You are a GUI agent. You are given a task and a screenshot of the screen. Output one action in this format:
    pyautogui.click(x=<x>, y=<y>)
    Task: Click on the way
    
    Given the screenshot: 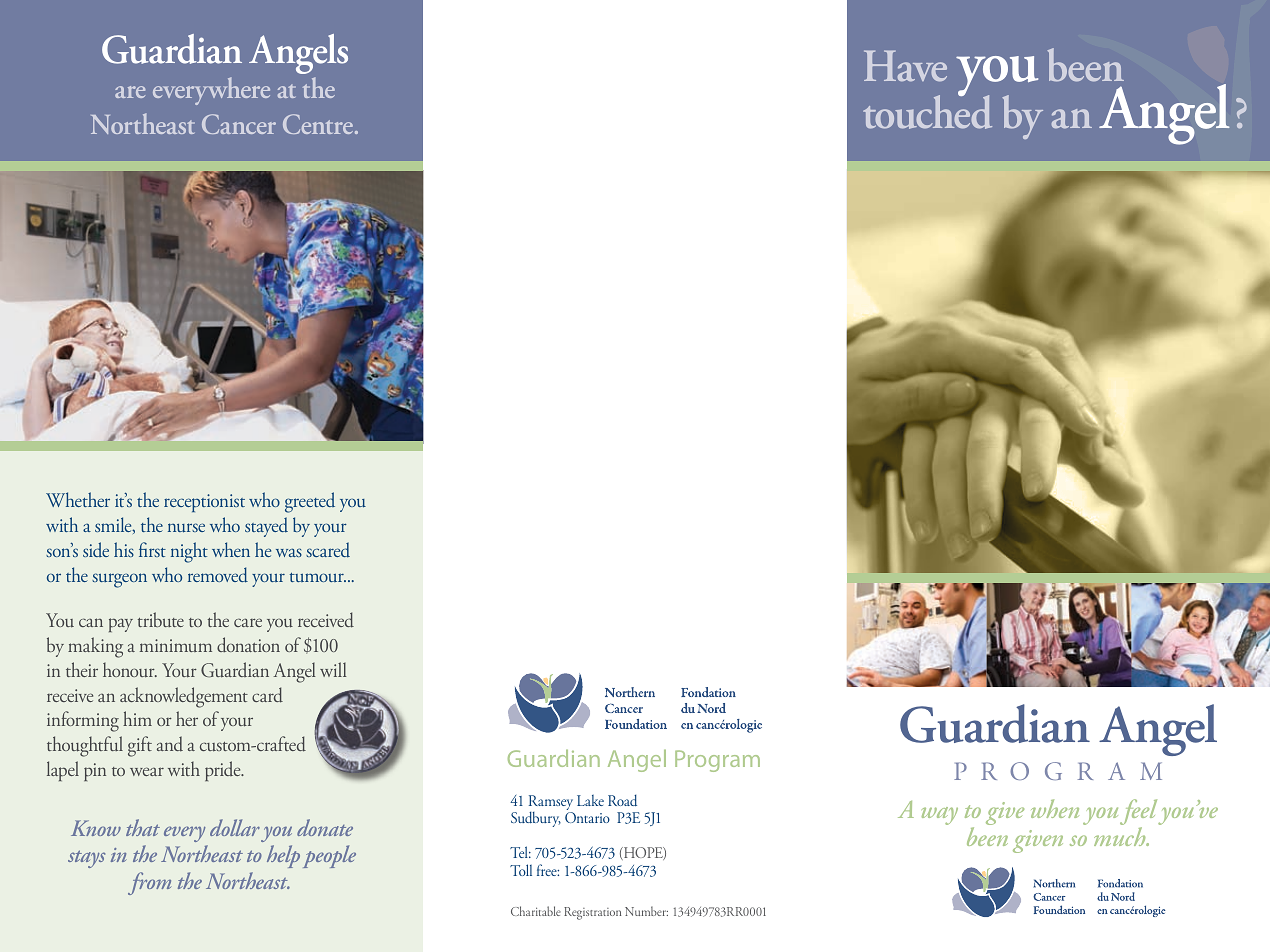 What is the action you would take?
    pyautogui.click(x=940, y=816)
